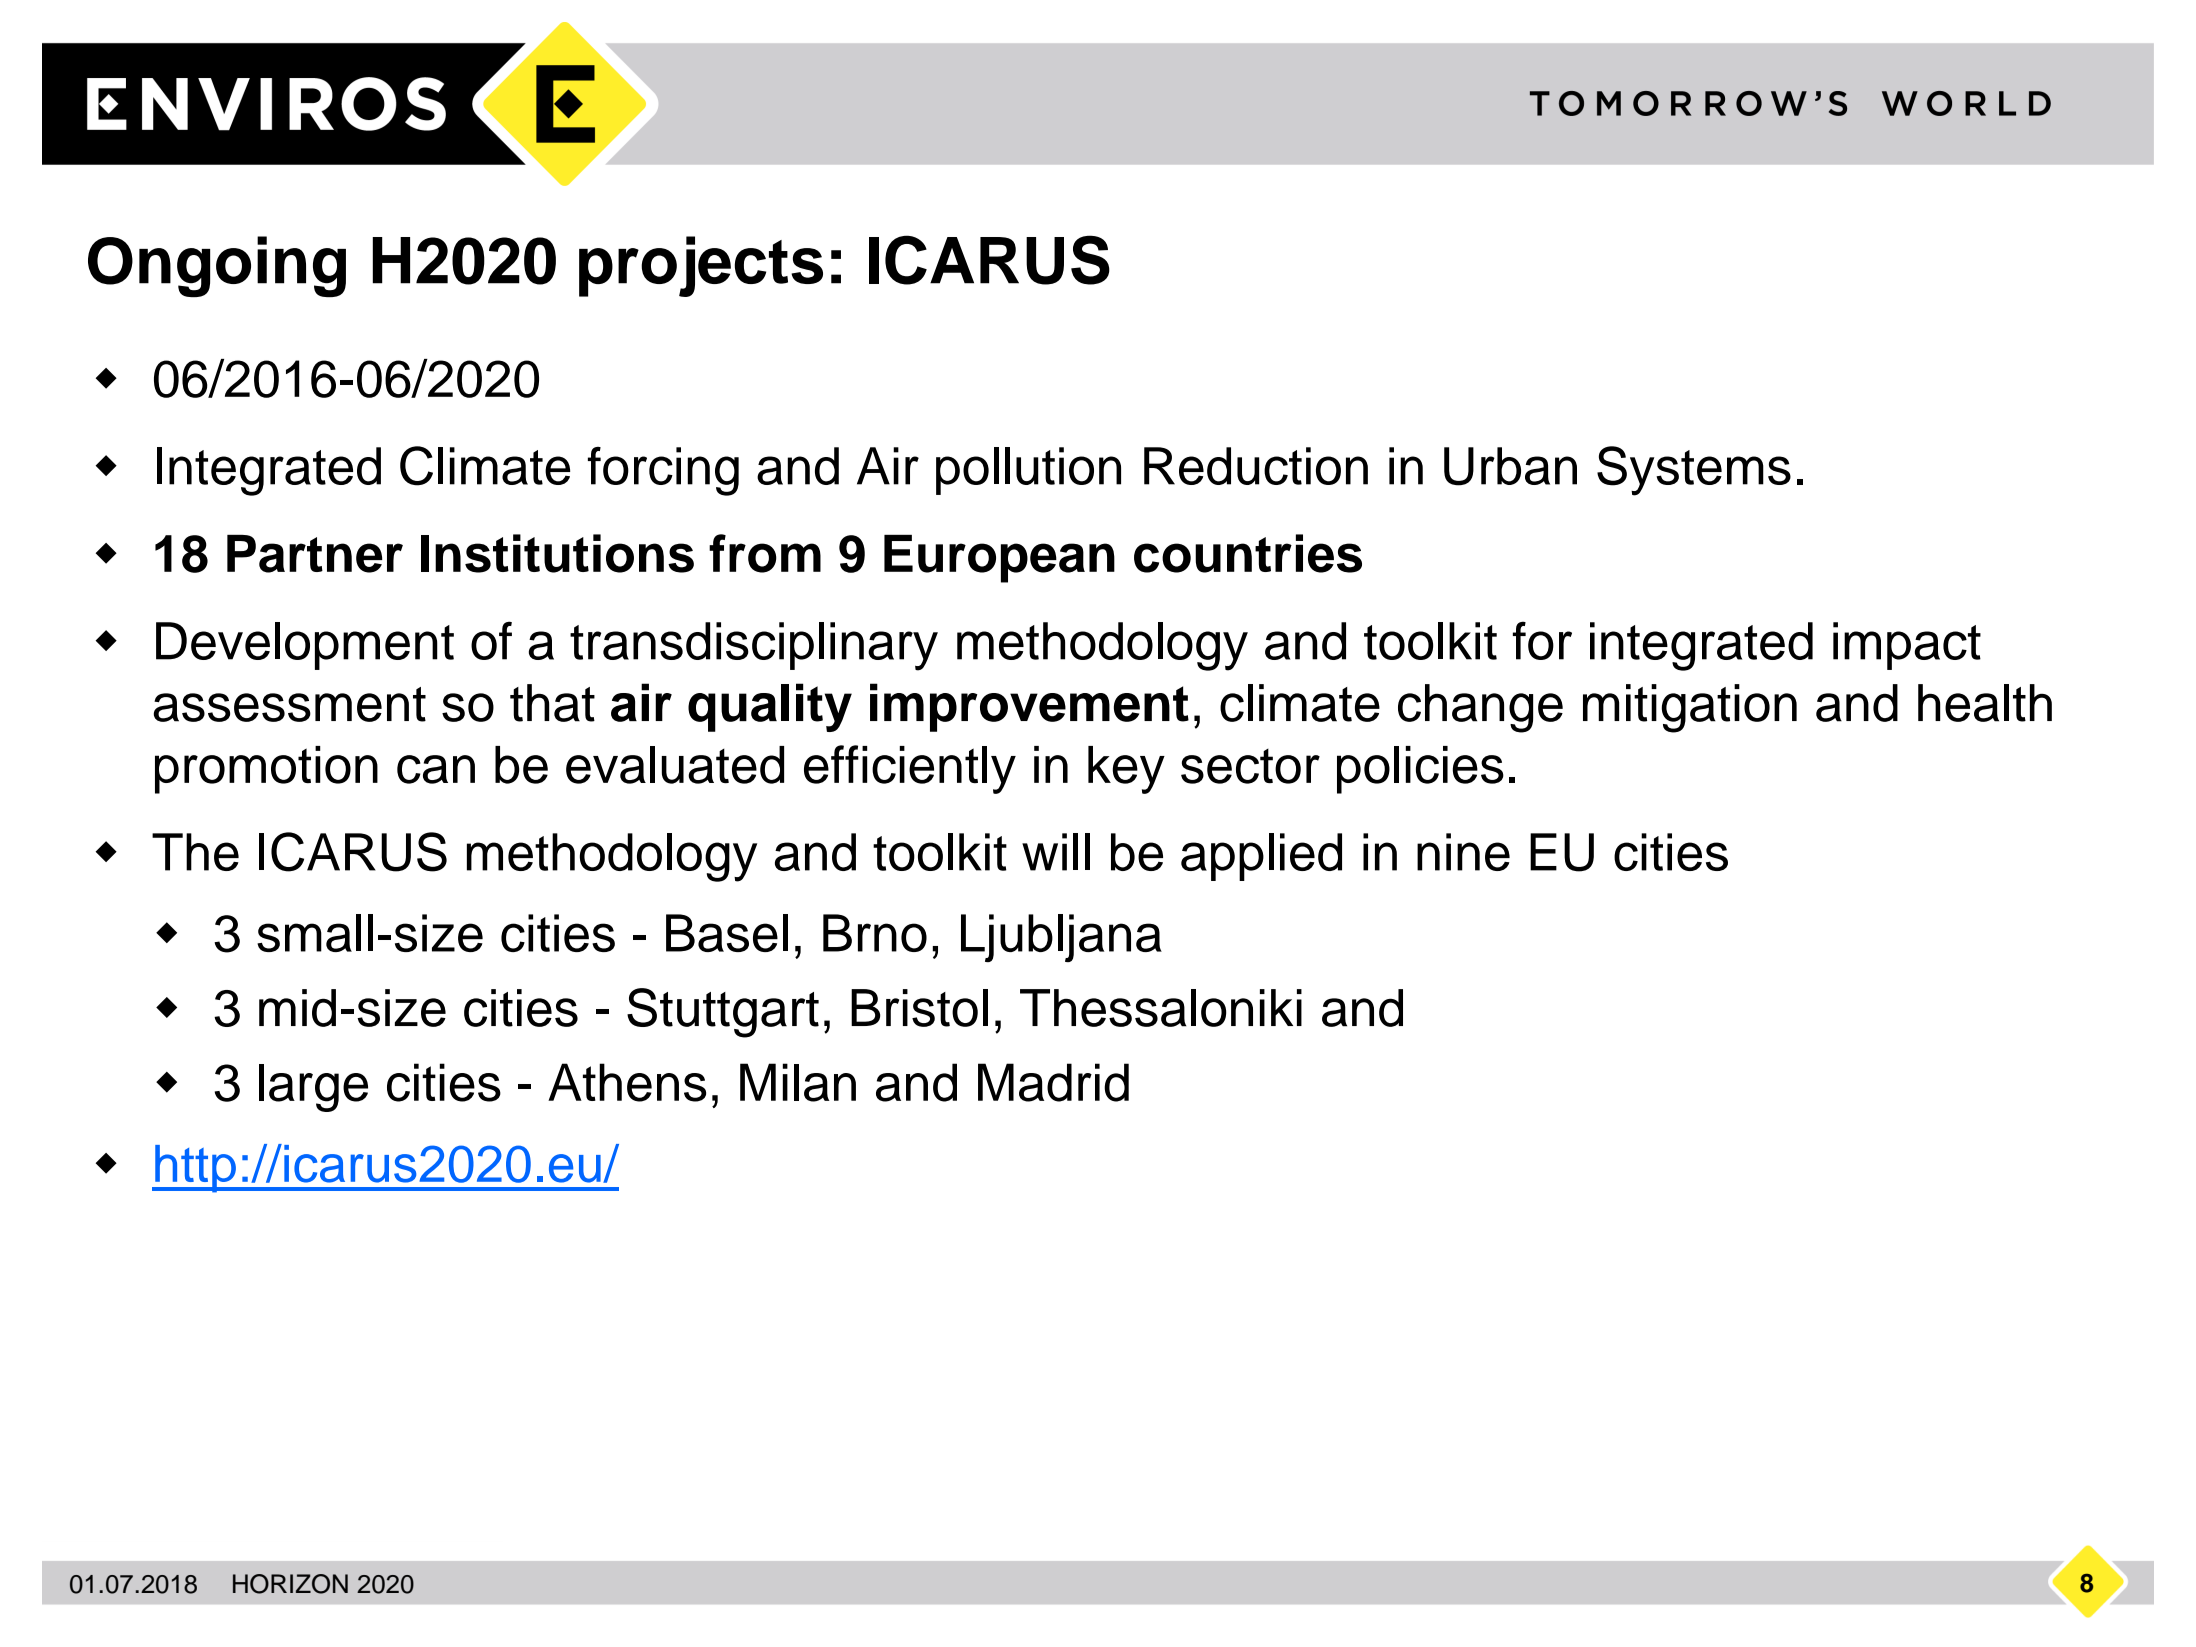 The height and width of the screenshot is (1647, 2196). Describe the element at coordinates (1694, 471) in the screenshot. I see `Systems` at that location.
